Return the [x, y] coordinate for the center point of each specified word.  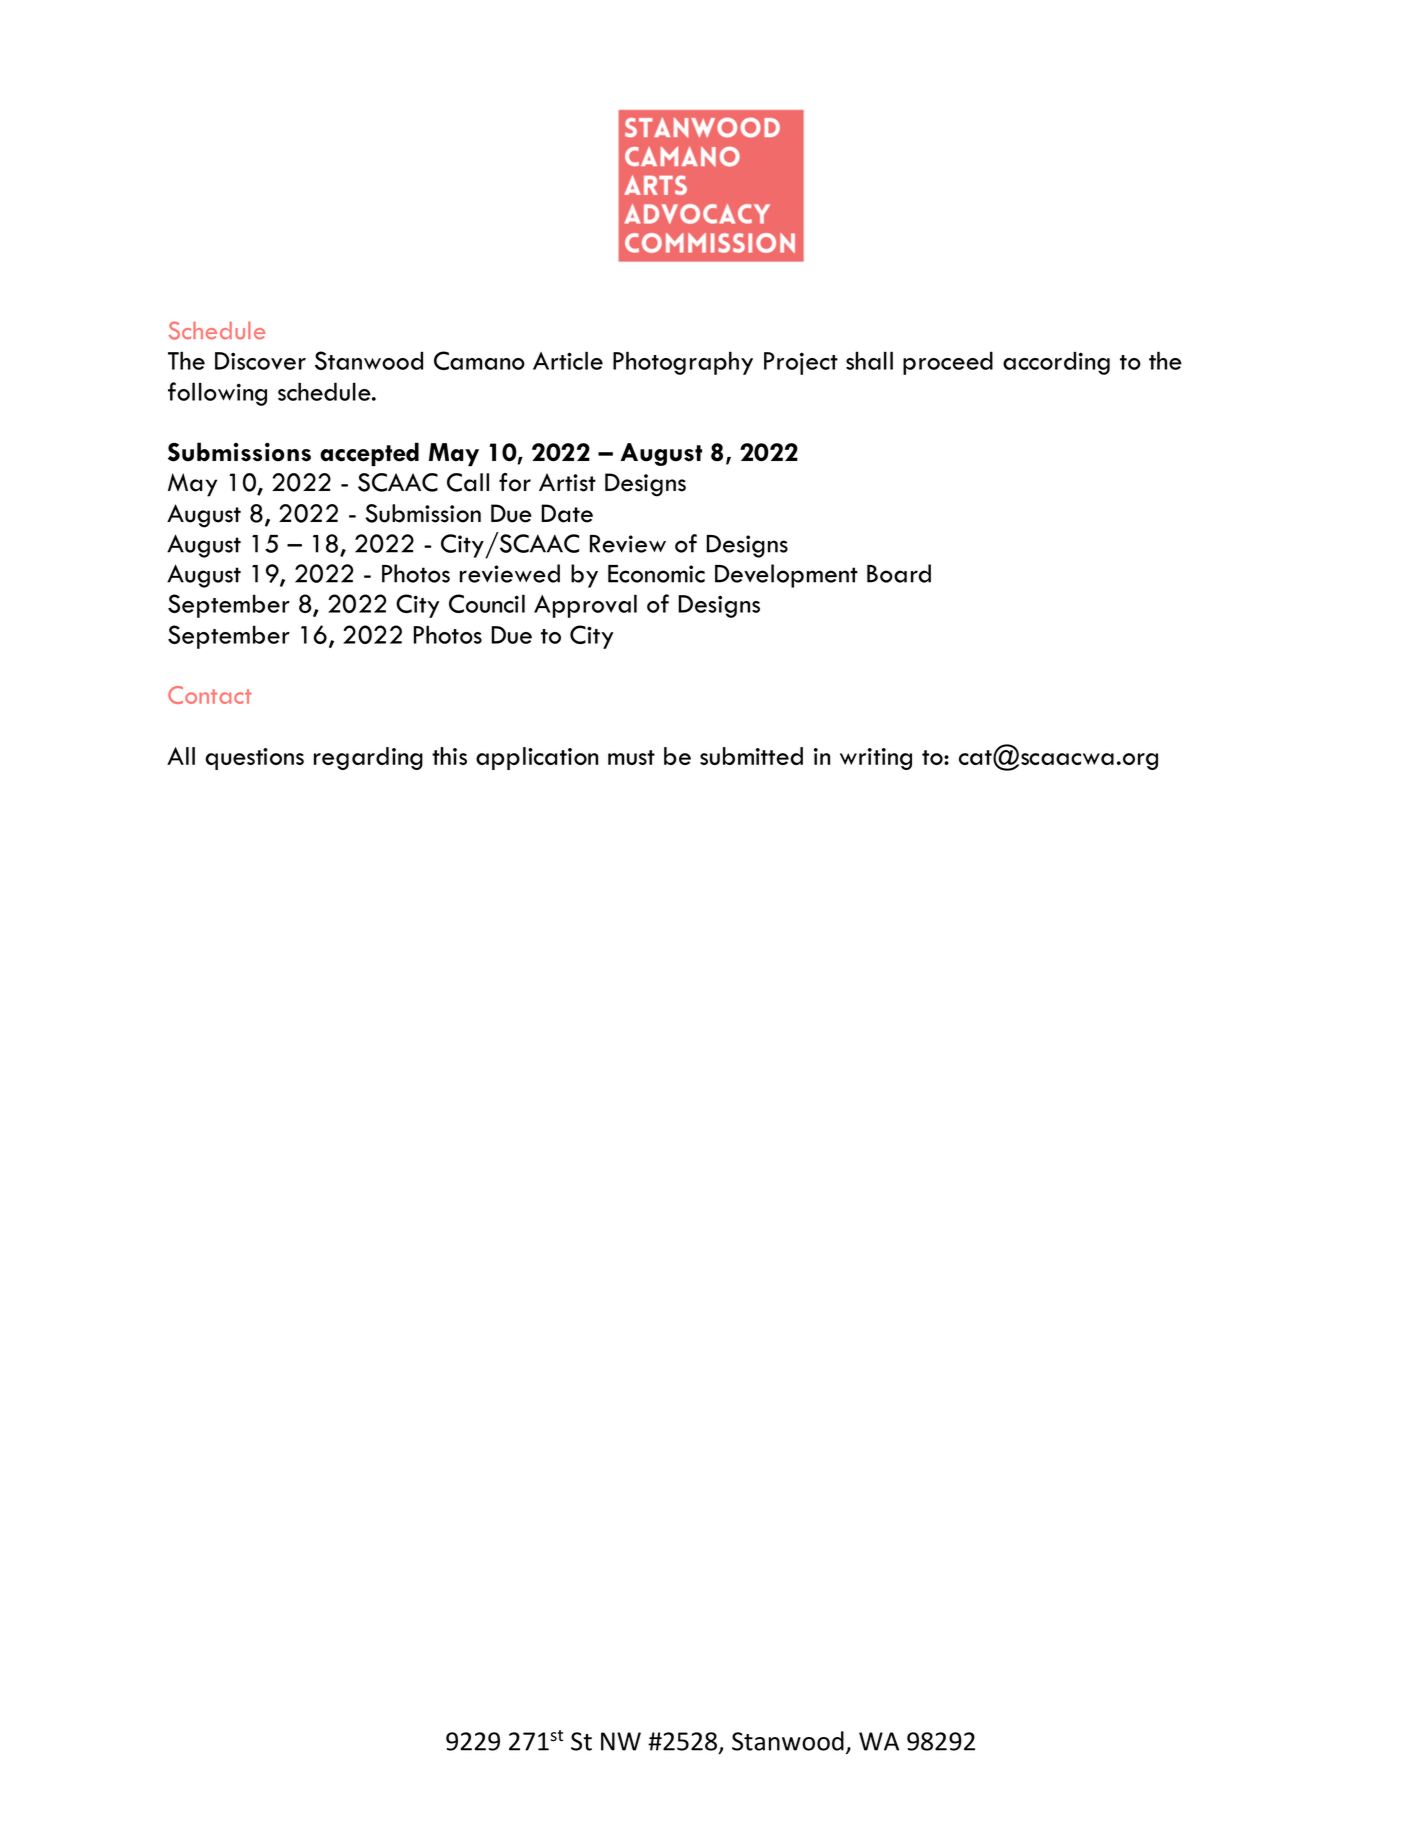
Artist [567, 482]
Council [487, 603]
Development [786, 576]
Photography [683, 363]
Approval [585, 606]
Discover [260, 361]
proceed [948, 363]
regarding [368, 758]
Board [899, 573]
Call [468, 482]
